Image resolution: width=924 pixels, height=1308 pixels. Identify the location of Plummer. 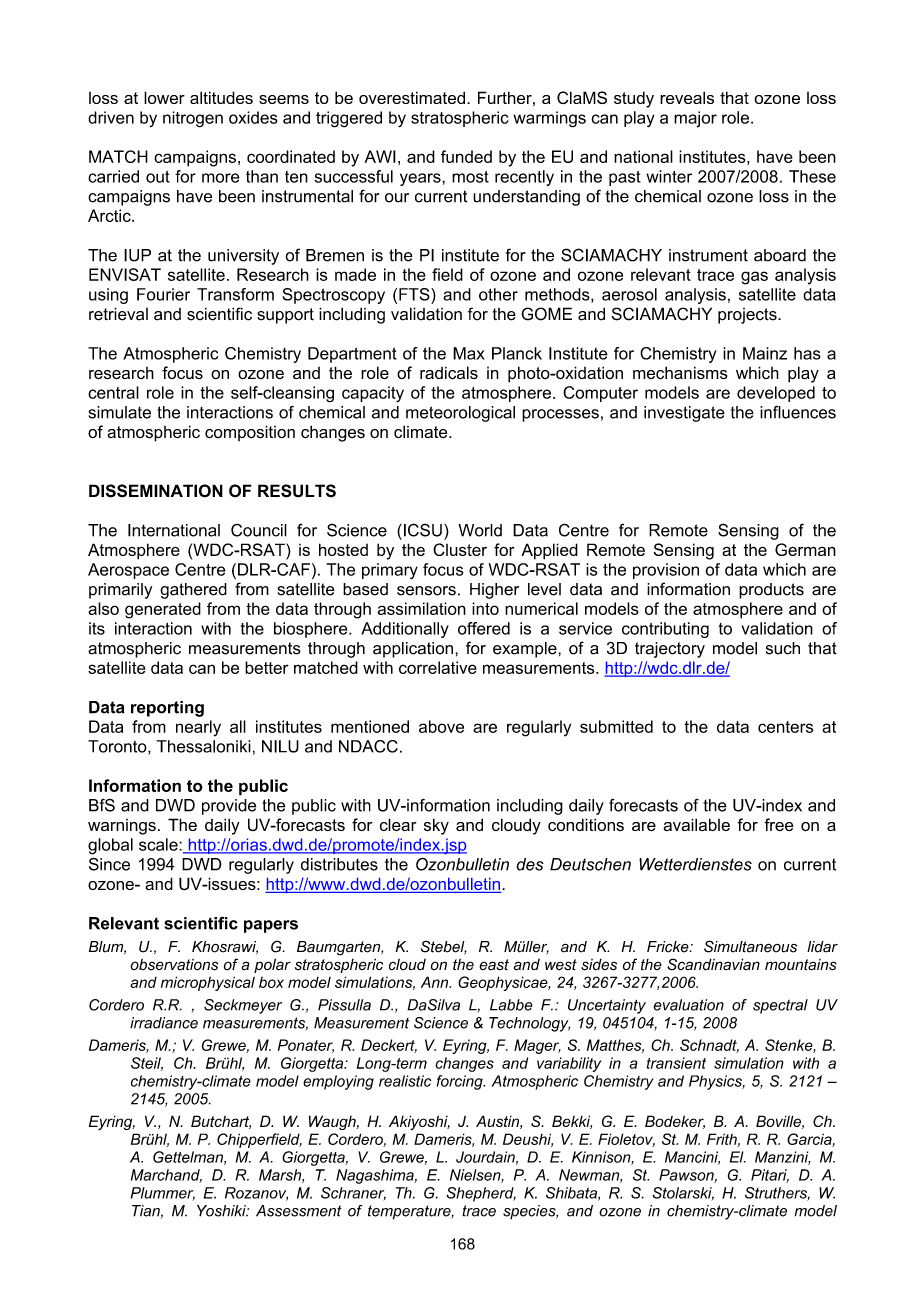
(163, 1194).
